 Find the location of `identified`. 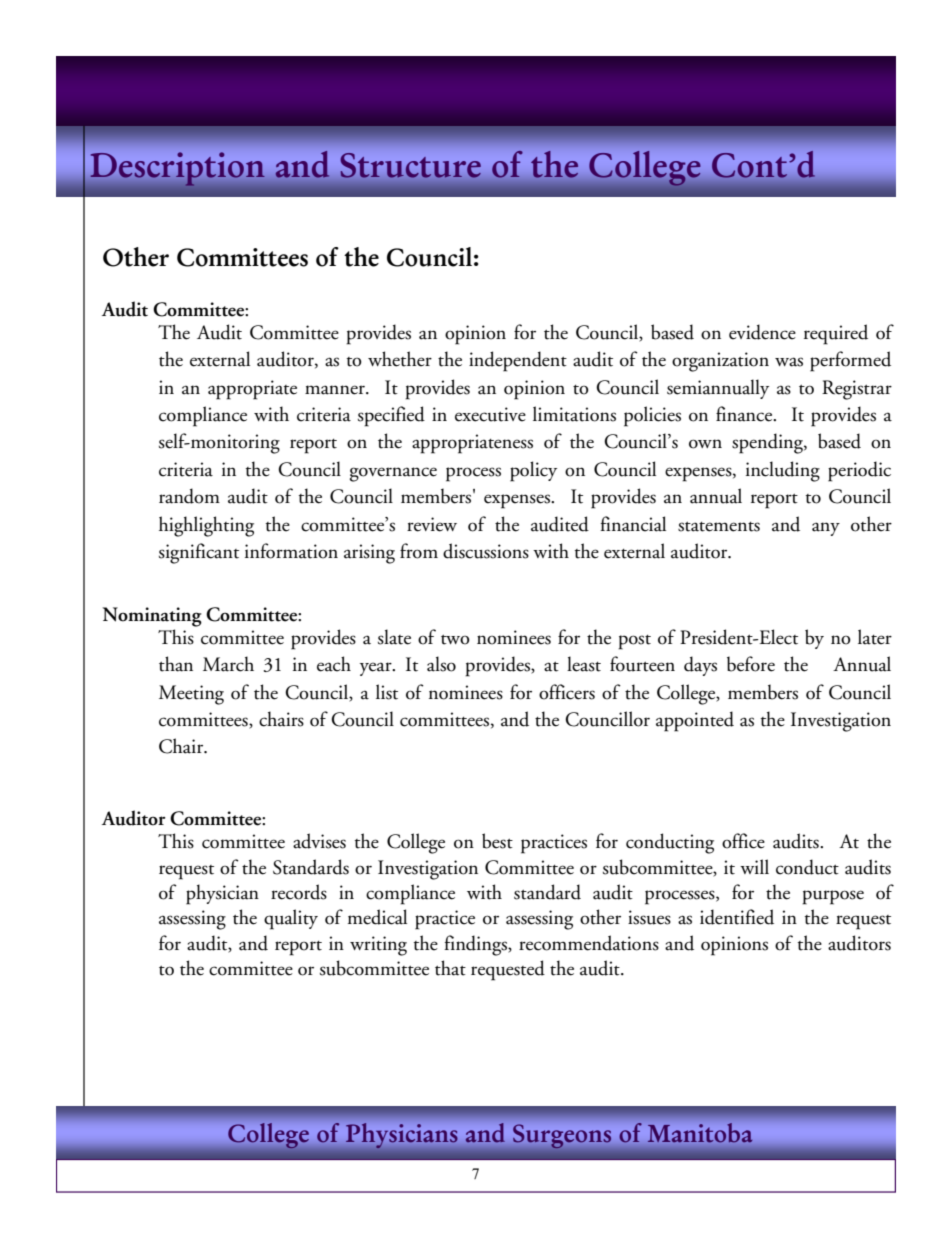

identified is located at coordinates (737, 917).
